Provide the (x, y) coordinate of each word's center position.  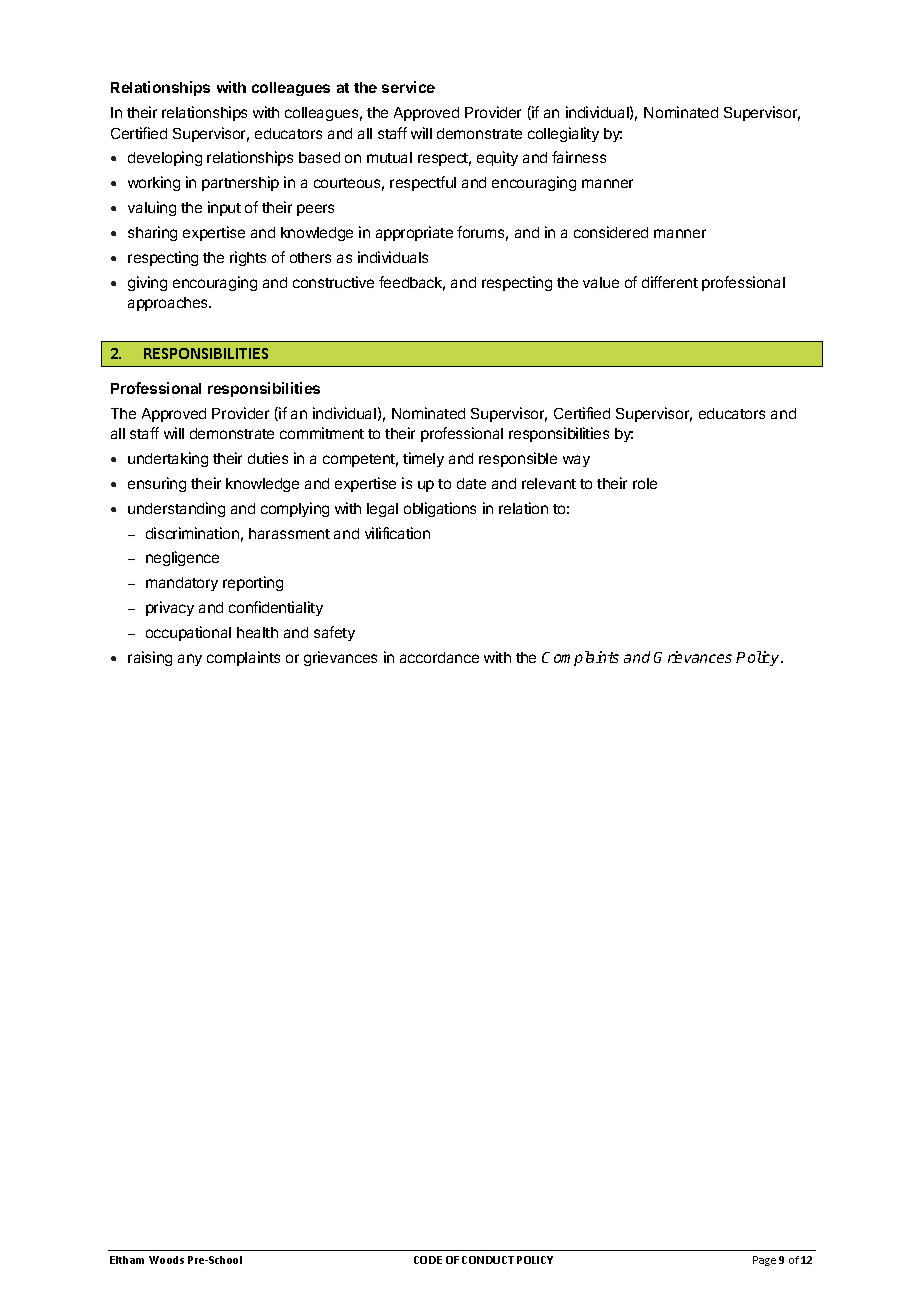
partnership (240, 183)
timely (423, 459)
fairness (579, 157)
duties (268, 458)
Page (764, 1261)
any (190, 660)
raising (150, 658)
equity (497, 158)
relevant (549, 483)
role (645, 483)
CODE (428, 1260)
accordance (439, 657)
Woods (166, 1260)
